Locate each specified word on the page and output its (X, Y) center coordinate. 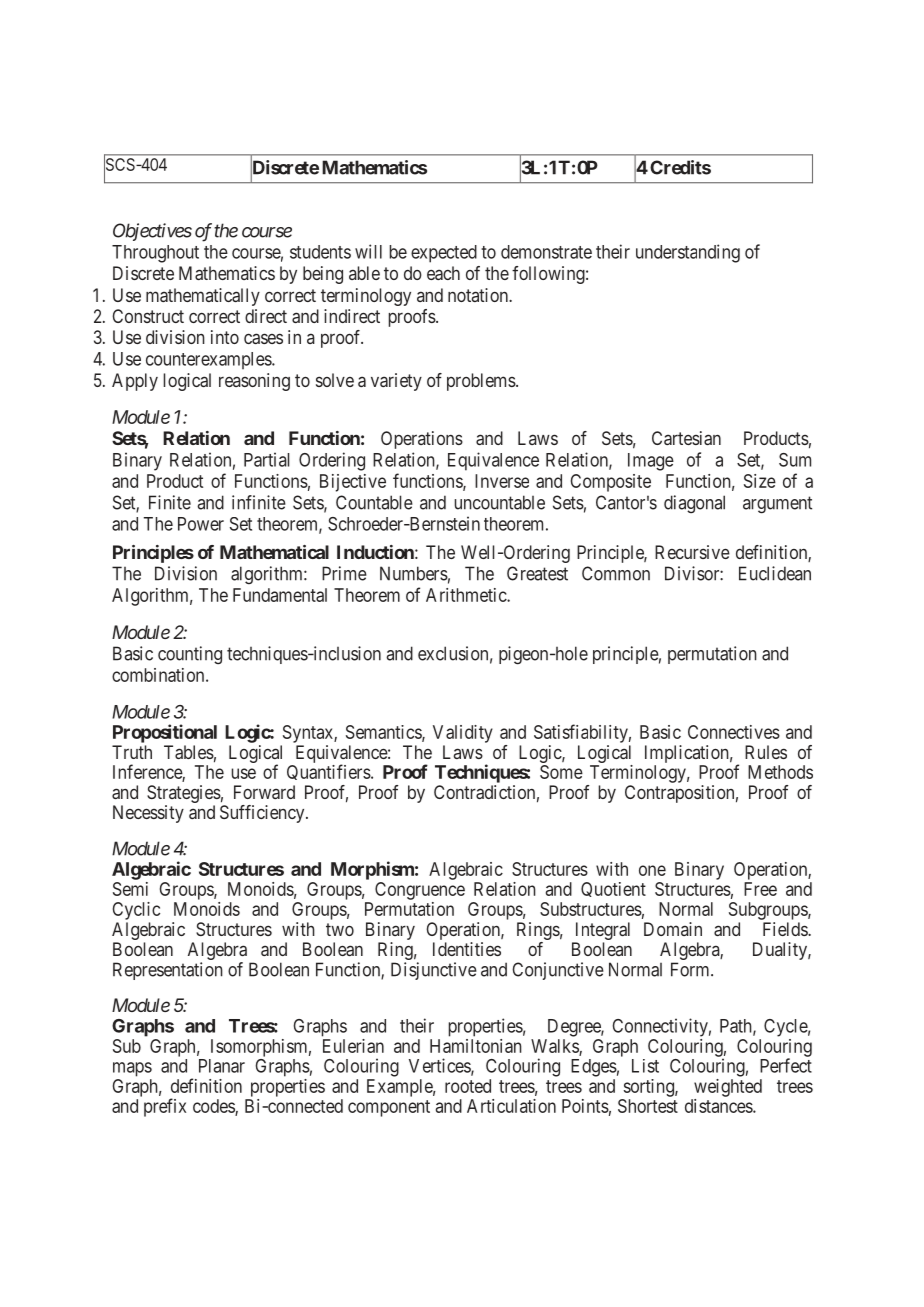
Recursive (692, 552)
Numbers (414, 573)
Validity (463, 734)
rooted (468, 1086)
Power (201, 524)
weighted (728, 1088)
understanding (688, 253)
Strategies (184, 794)
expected (444, 254)
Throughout (155, 254)
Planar (222, 1066)
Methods (780, 772)
